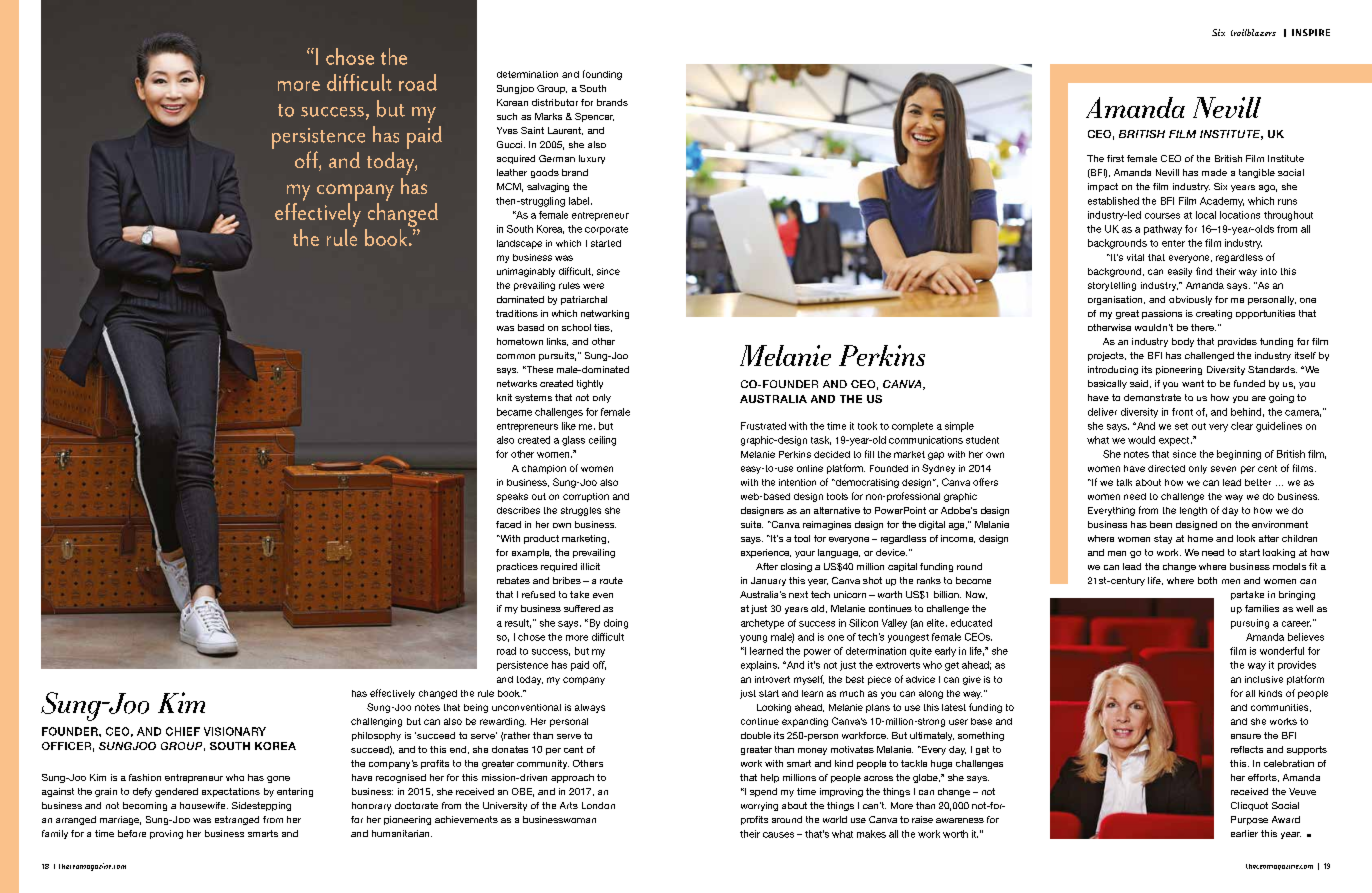 This document has height=893, width=1372. Describe the element at coordinates (602, 75) in the document. I see `founding` at that location.
